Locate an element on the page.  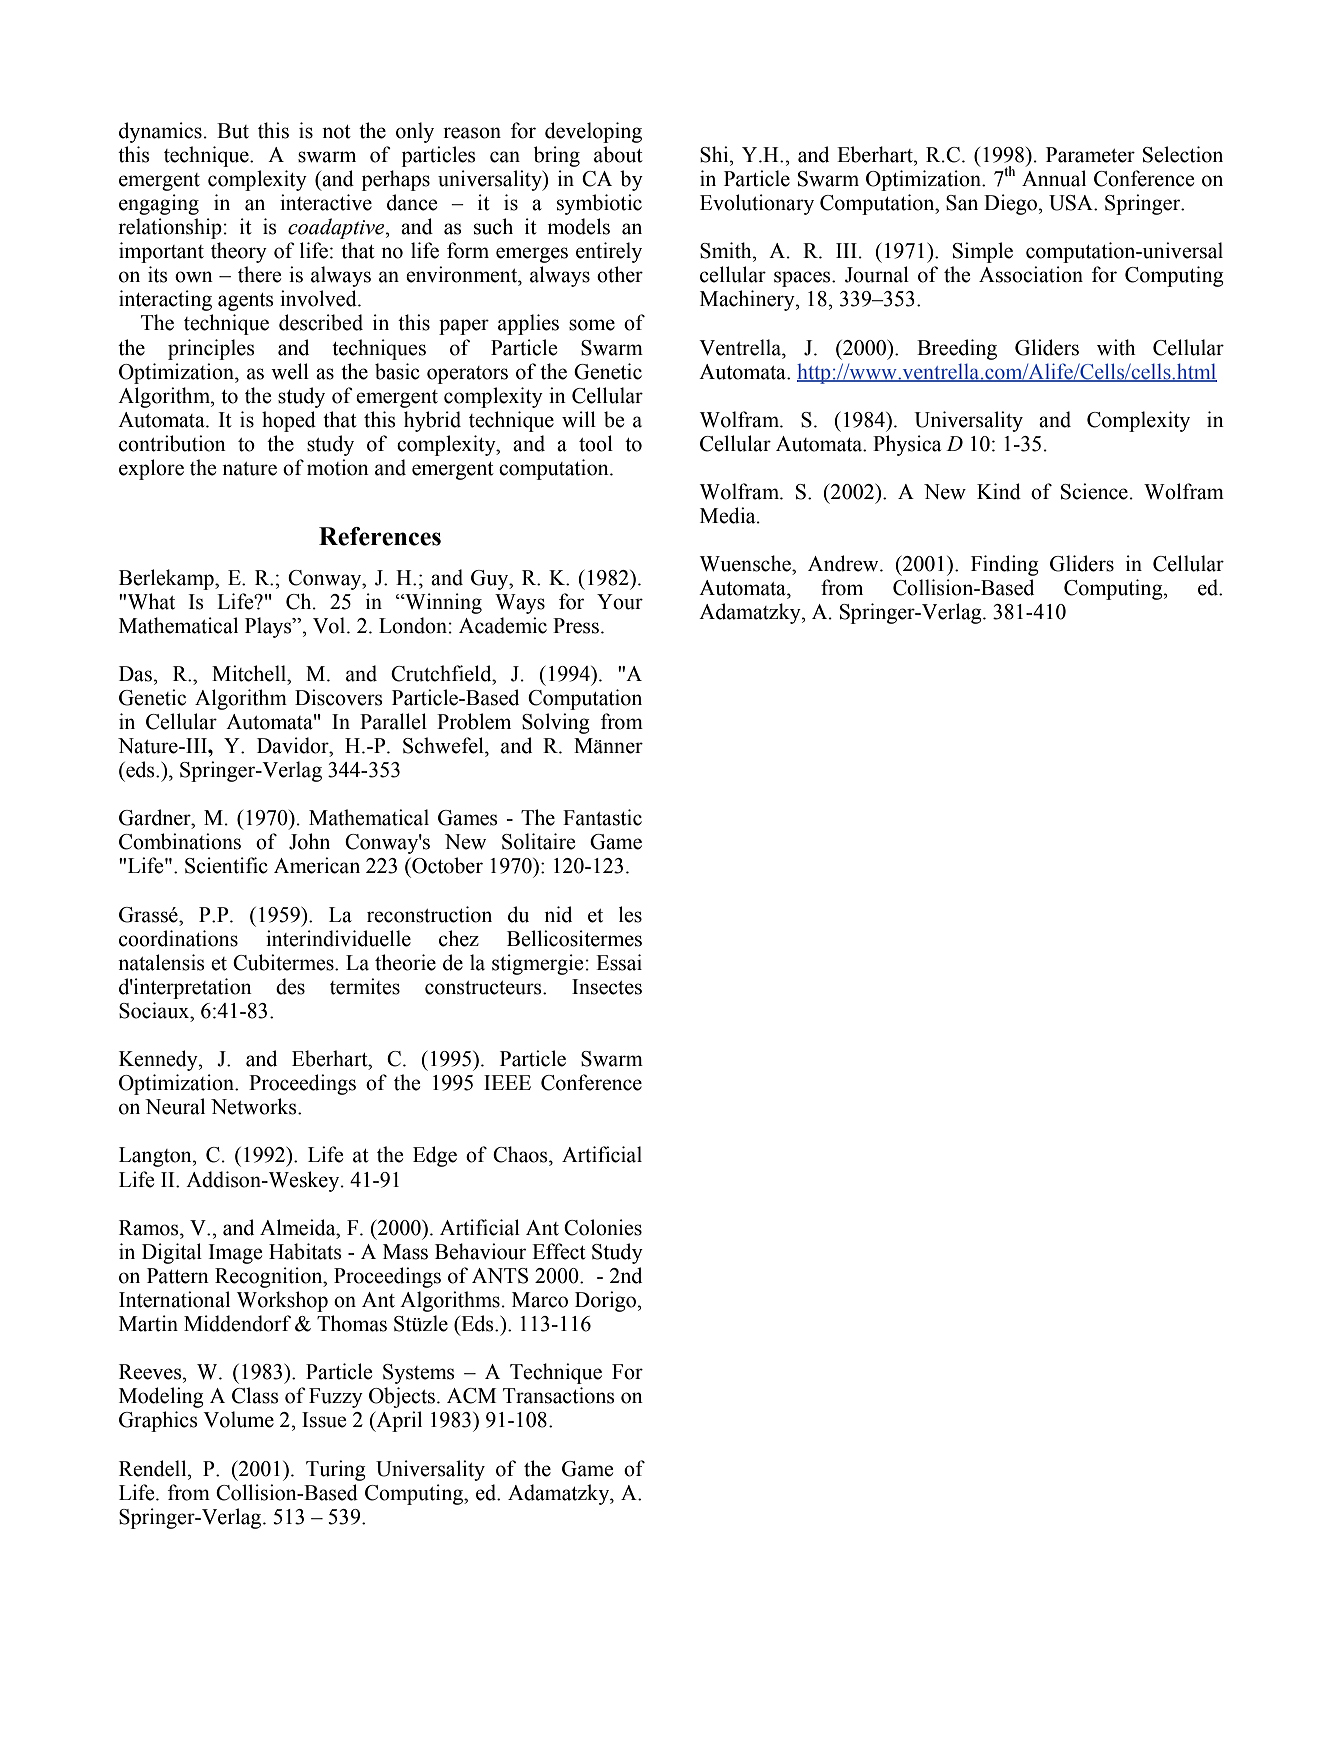
Volume is located at coordinates (238, 1419).
